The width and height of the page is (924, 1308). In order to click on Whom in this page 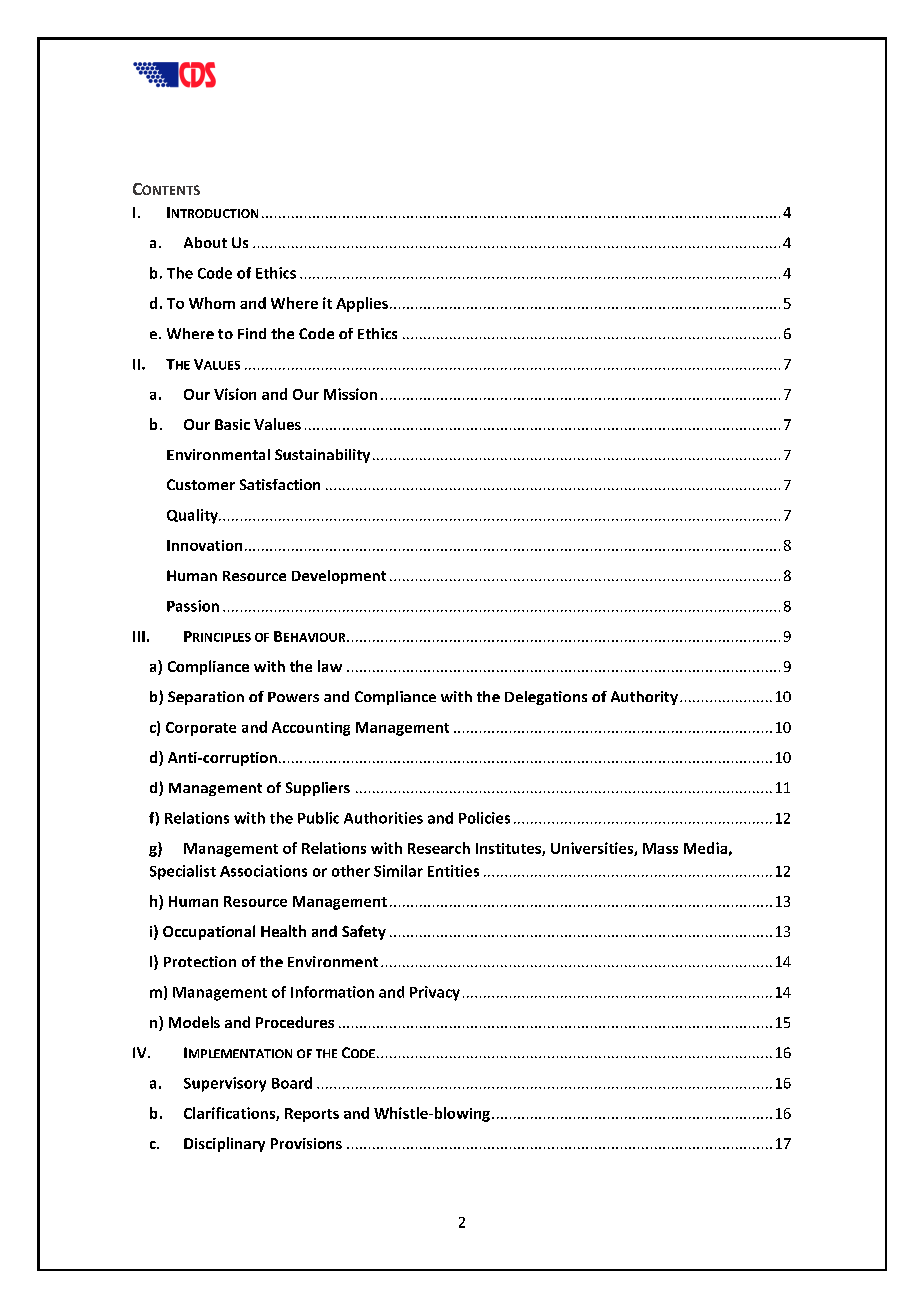, I will do `click(212, 303)`.
